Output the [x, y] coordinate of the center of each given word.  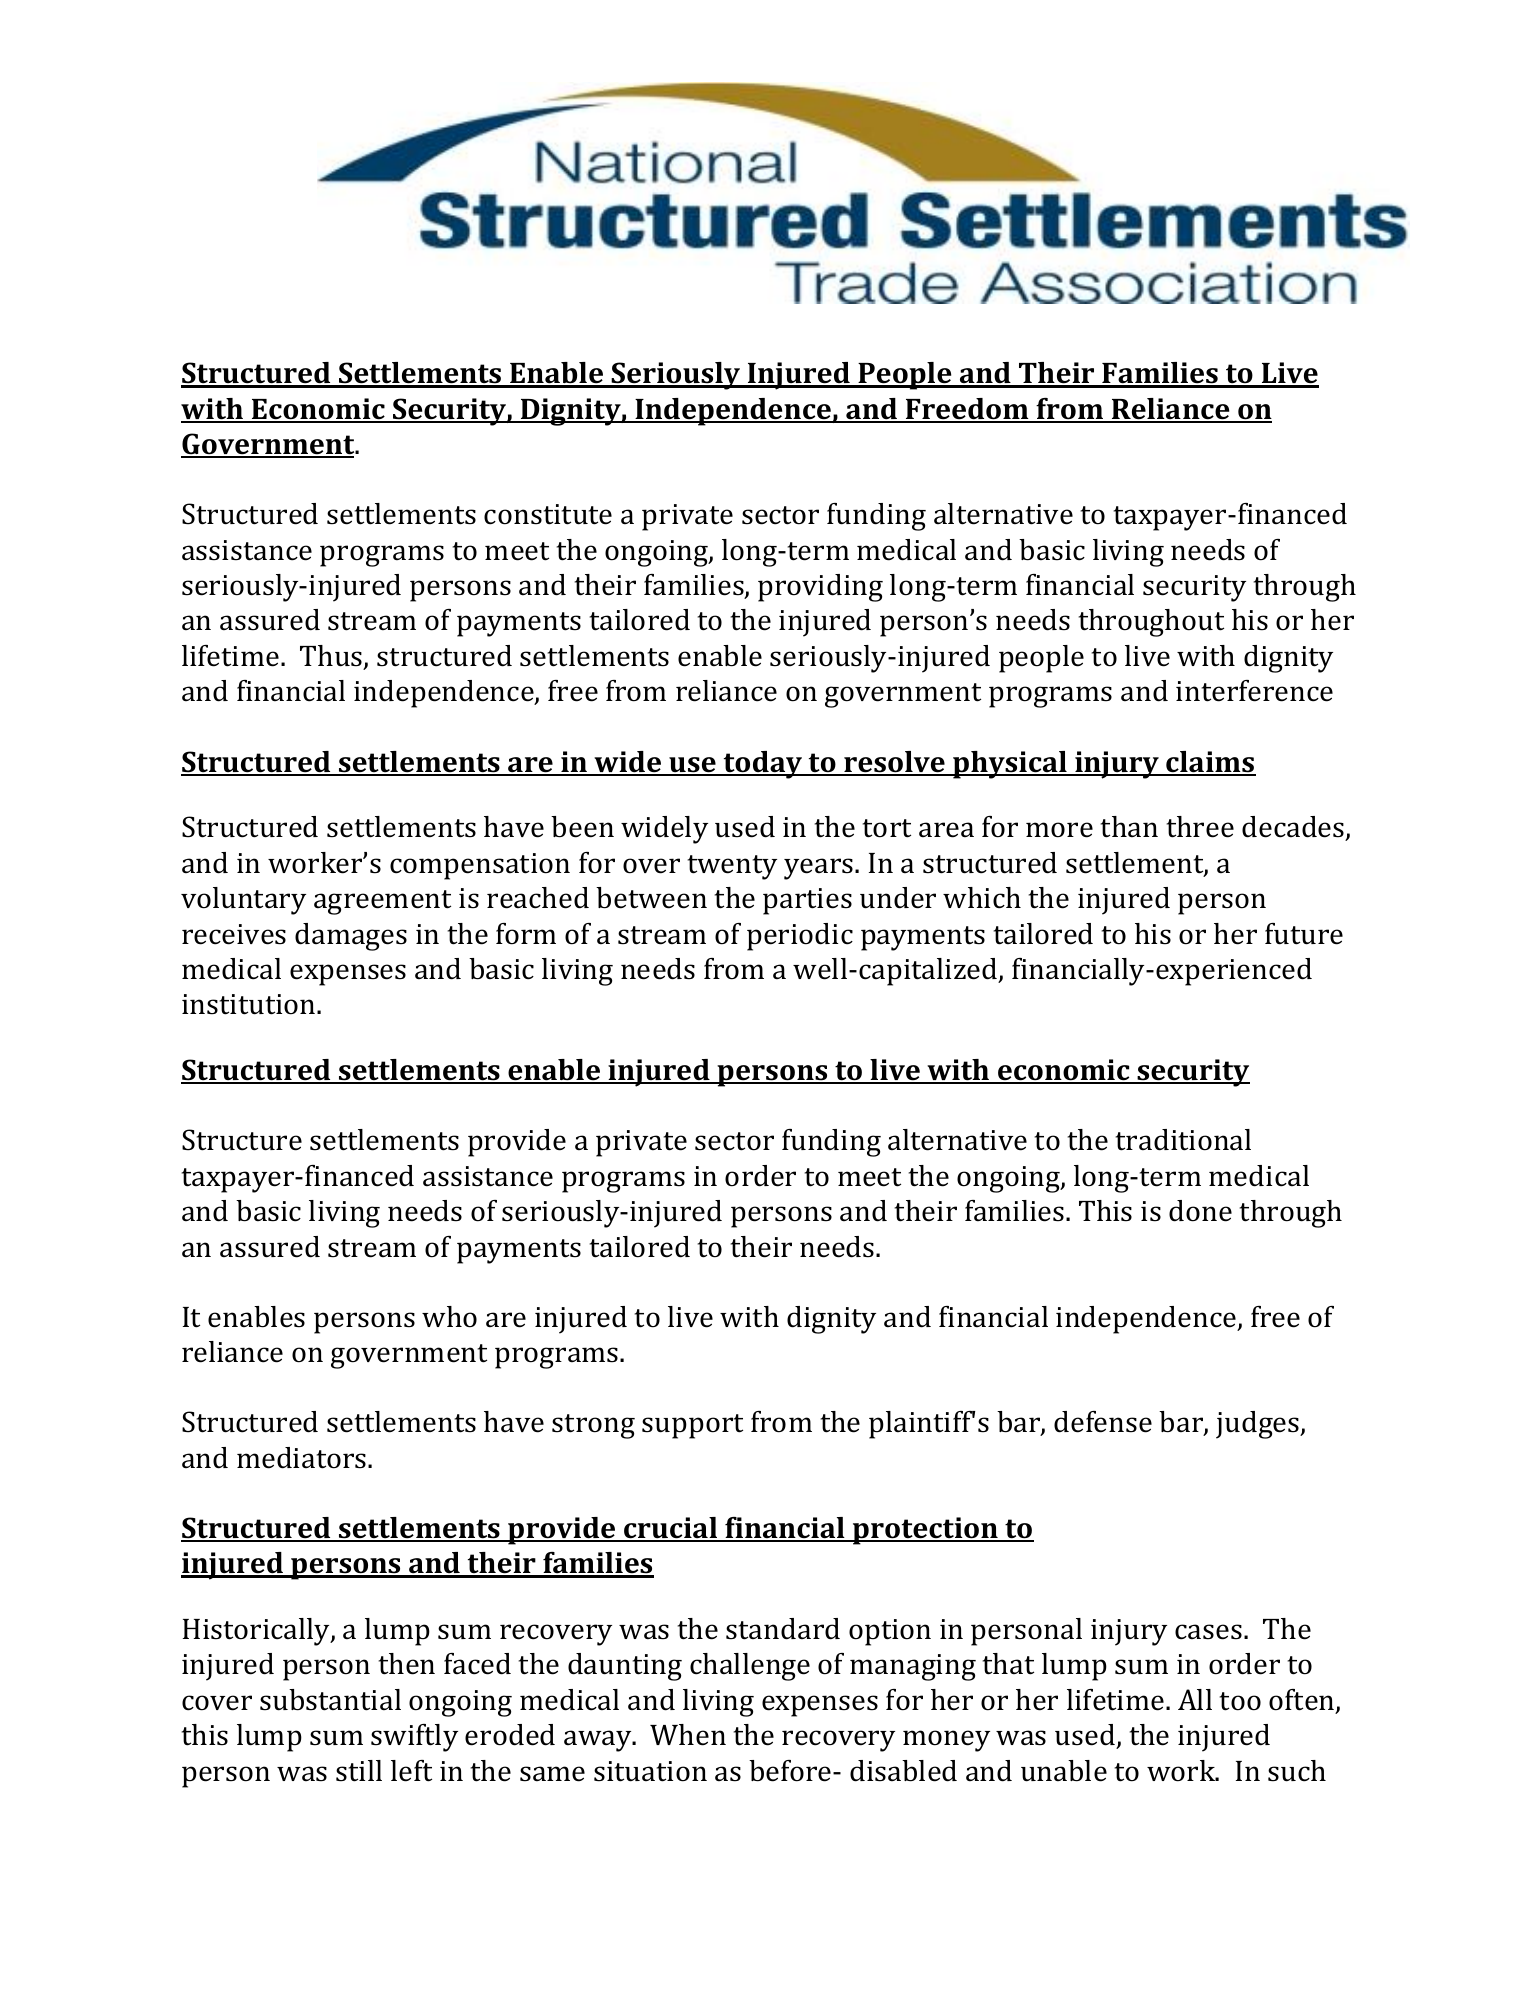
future [1304, 934]
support [692, 1426]
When [688, 1735]
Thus [332, 657]
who [449, 1317]
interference [1254, 691]
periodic [800, 937]
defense [1103, 1422]
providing [820, 588]
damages [351, 937]
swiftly [414, 1738]
